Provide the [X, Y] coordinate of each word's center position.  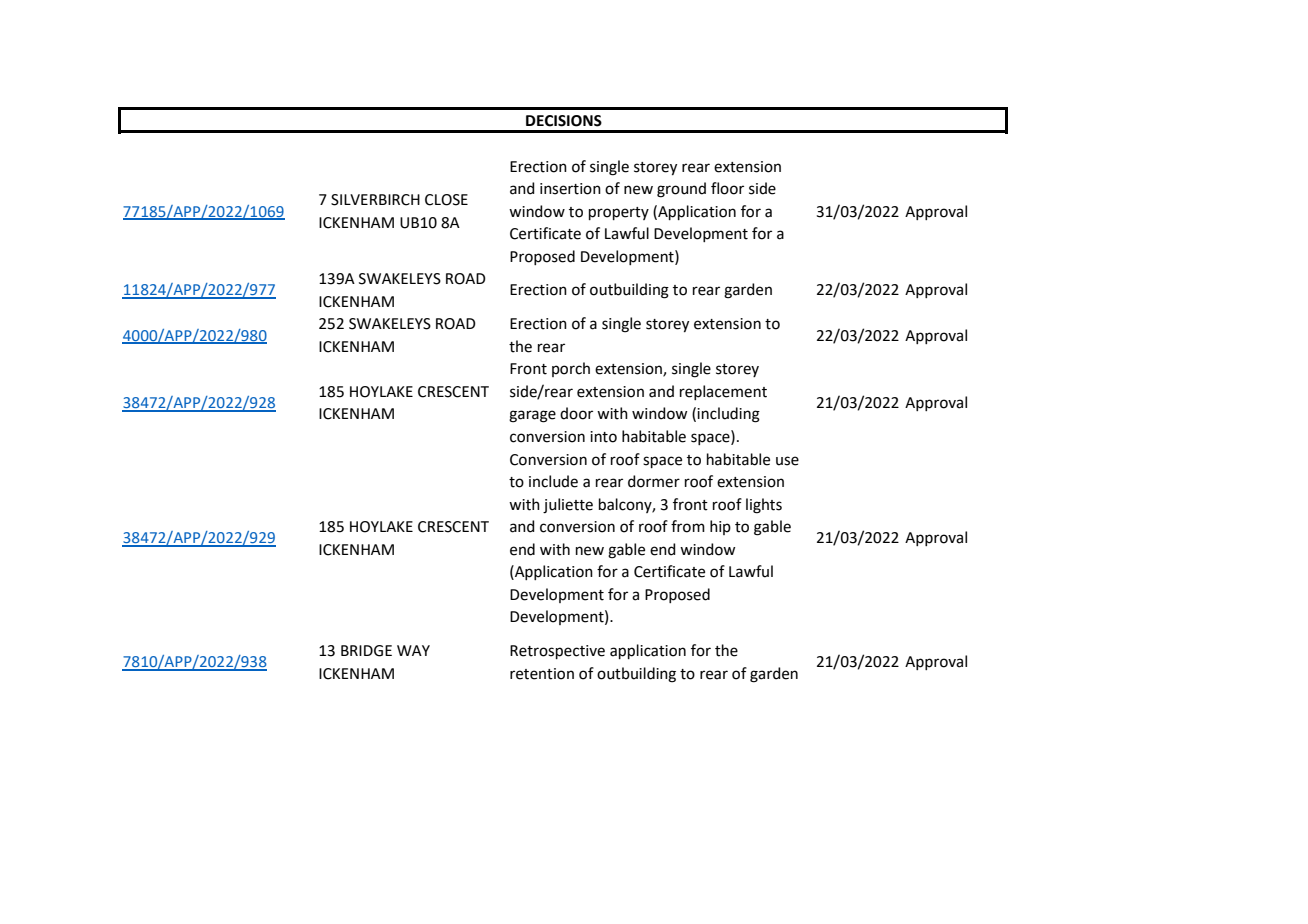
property [619, 213]
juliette [568, 506]
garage [532, 416]
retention [542, 674]
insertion [570, 189]
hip [720, 527]
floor [727, 188]
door [576, 413]
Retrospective [557, 652]
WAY [413, 650]
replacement [723, 392]
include [553, 481]
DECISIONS [564, 121]
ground [681, 190]
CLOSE [446, 200]
